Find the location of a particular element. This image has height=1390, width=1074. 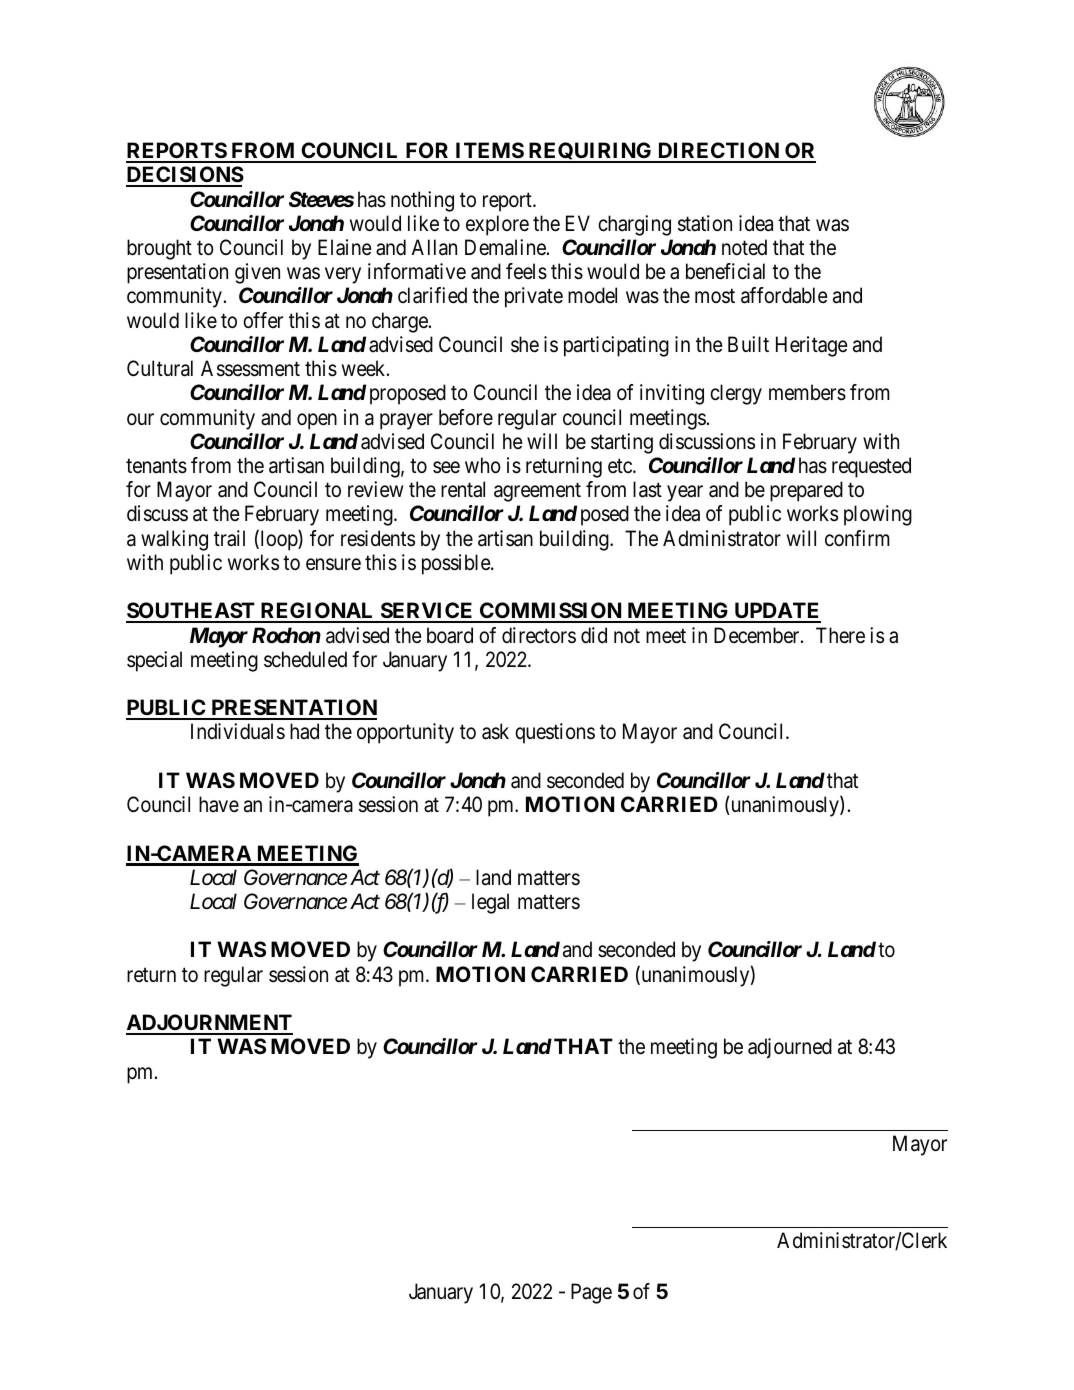

explore is located at coordinates (497, 225).
